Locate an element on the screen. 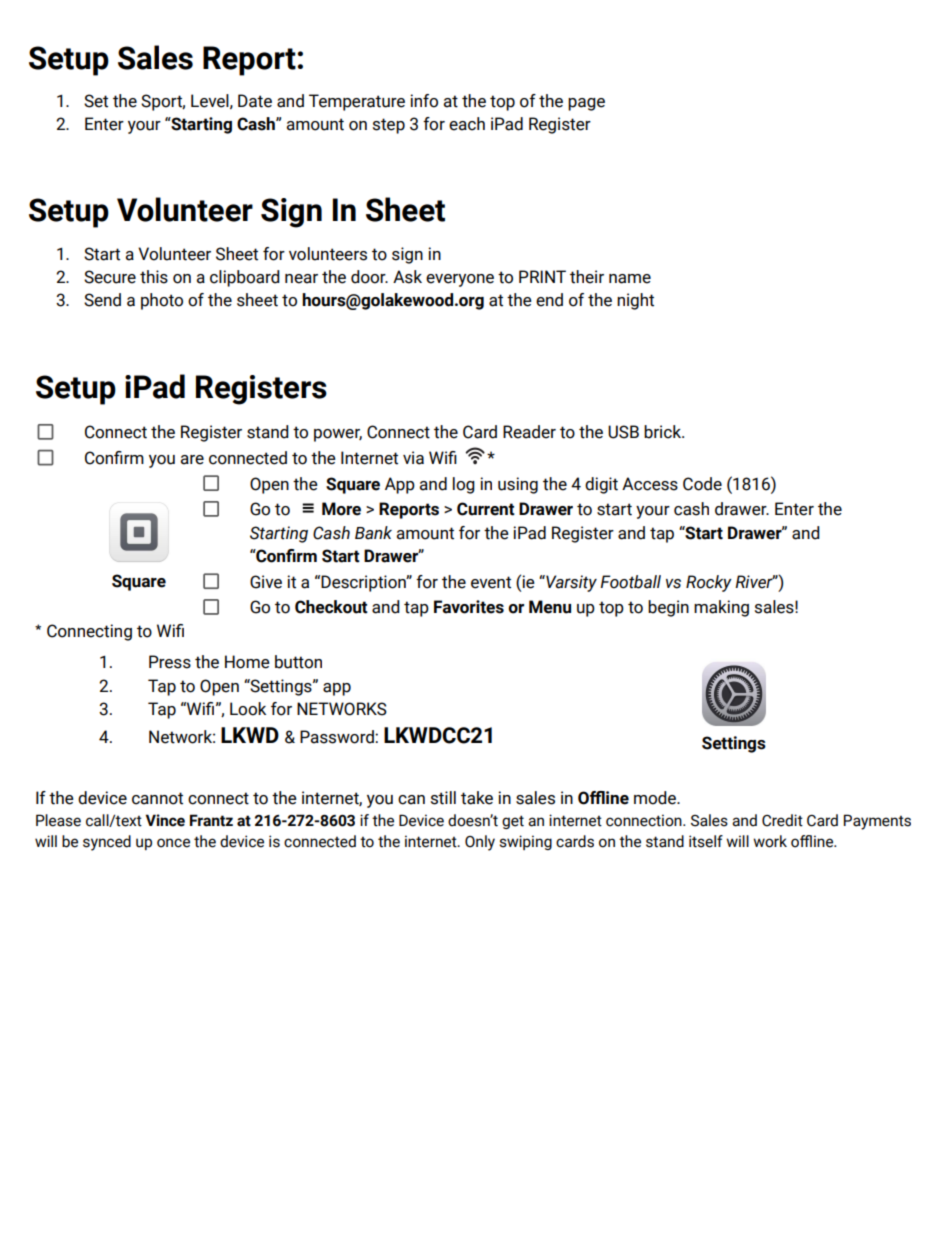  Code is located at coordinates (702, 484).
